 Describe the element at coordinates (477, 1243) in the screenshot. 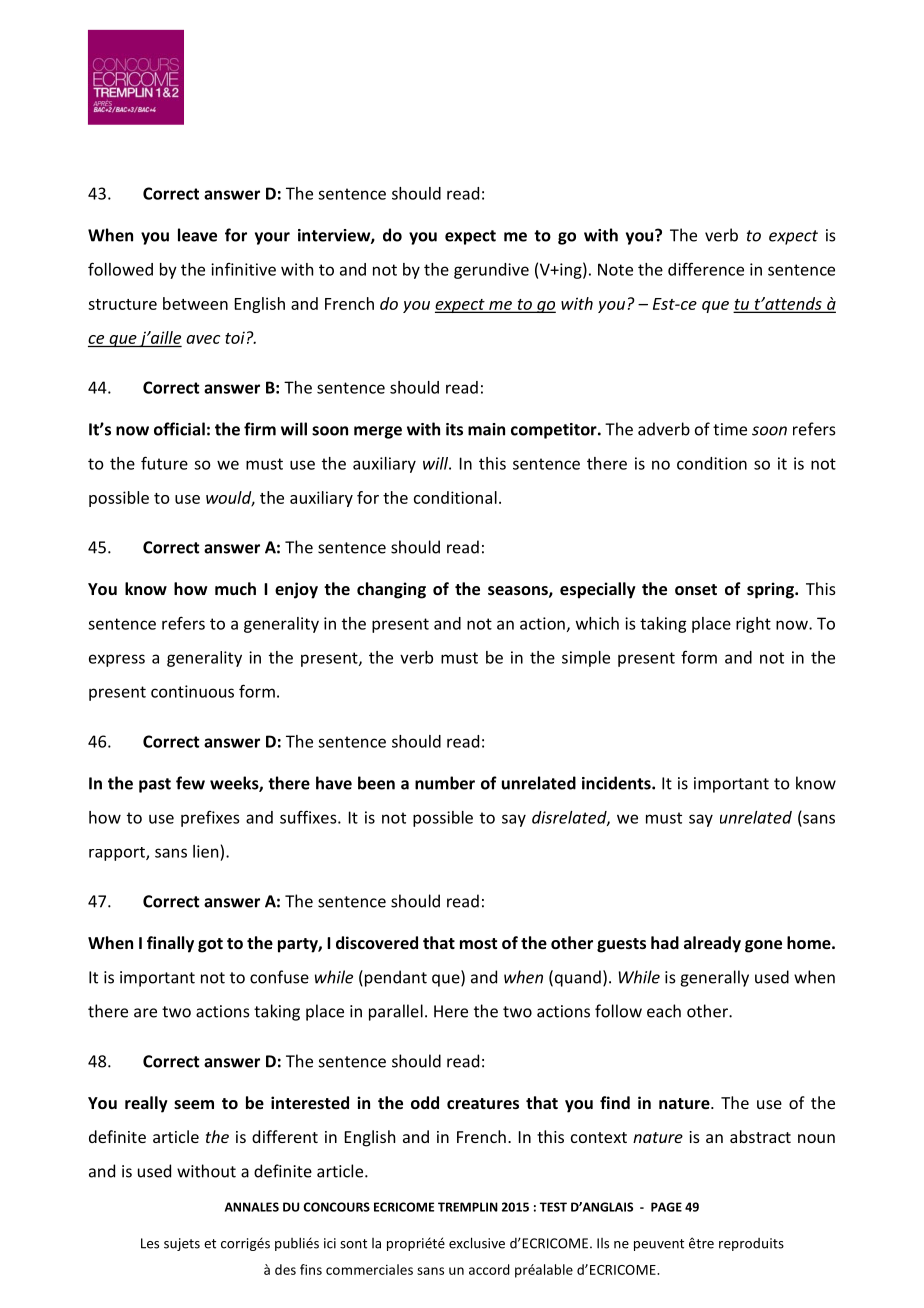

I see `exclusive` at that location.
